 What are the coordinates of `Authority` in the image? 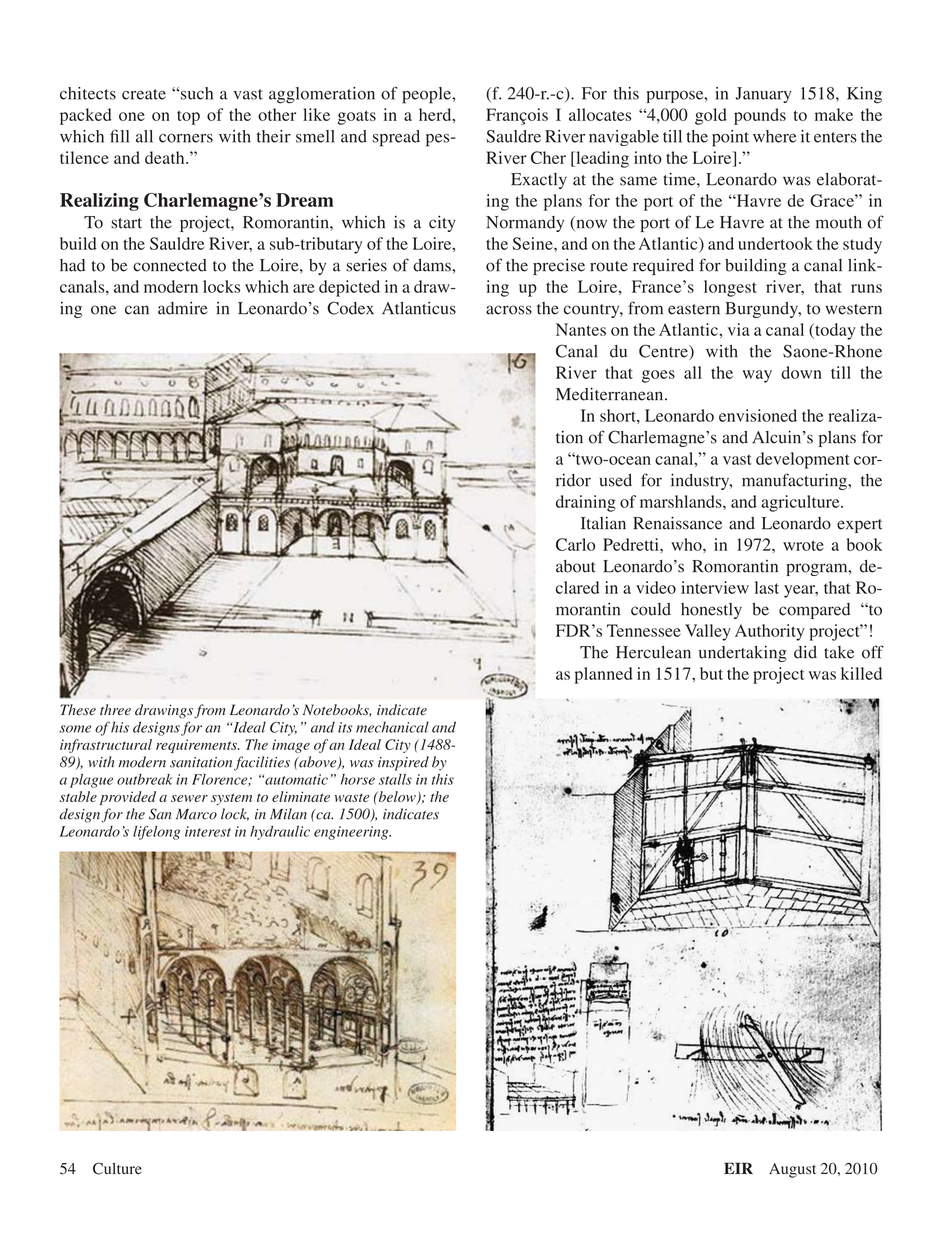 It's located at (770, 632).
